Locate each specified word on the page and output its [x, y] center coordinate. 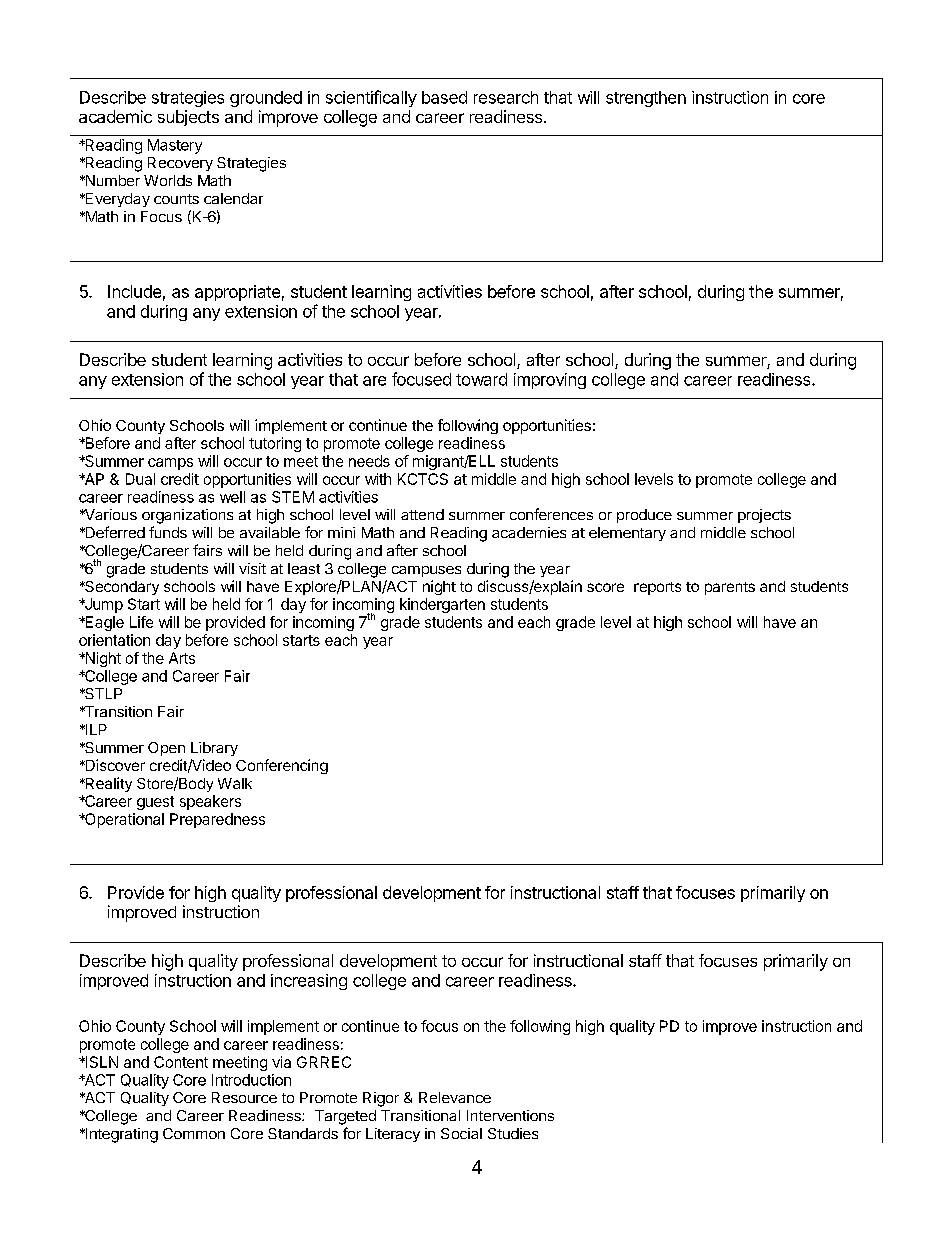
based [444, 97]
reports [657, 588]
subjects [188, 118]
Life [141, 622]
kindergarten [442, 605]
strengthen [646, 99]
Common [194, 1133]
